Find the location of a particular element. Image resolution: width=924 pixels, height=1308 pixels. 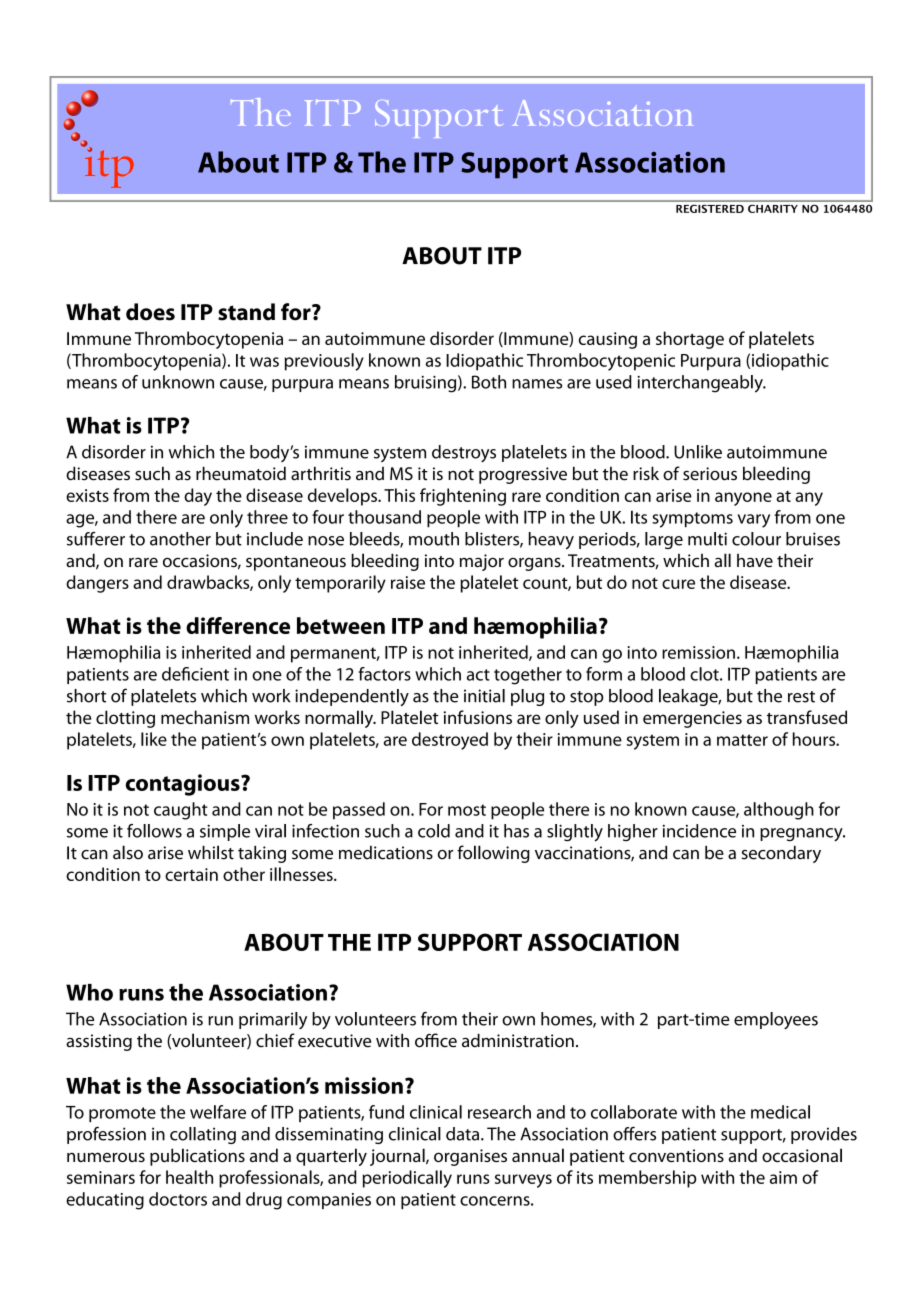

raise is located at coordinates (408, 582).
